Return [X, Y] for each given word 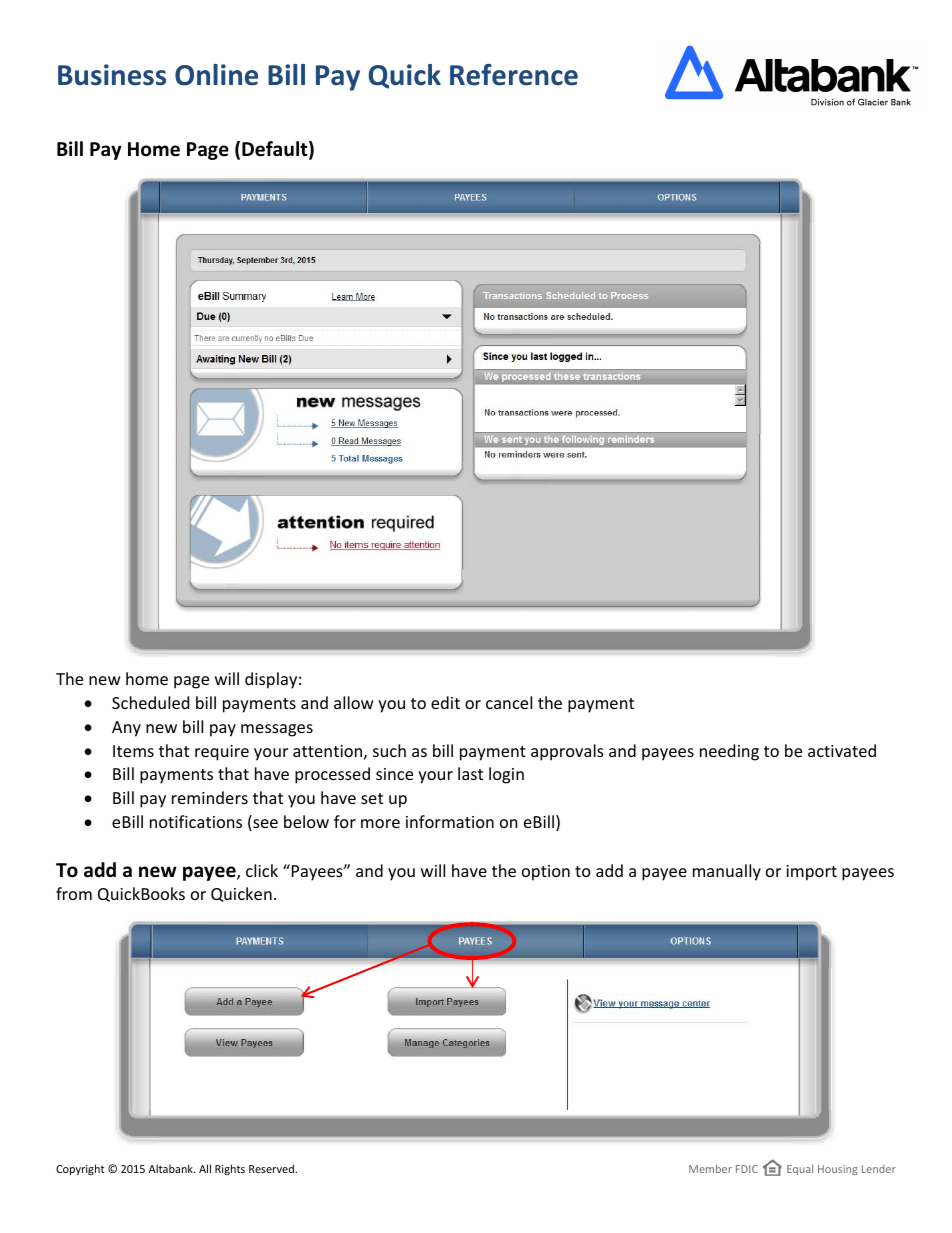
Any [126, 729]
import [811, 873]
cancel [509, 702]
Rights [230, 1169]
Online [216, 75]
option [546, 873]
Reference [514, 75]
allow [354, 702]
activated [842, 750]
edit [445, 702]
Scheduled [150, 702]
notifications [196, 821]
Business [112, 75]
